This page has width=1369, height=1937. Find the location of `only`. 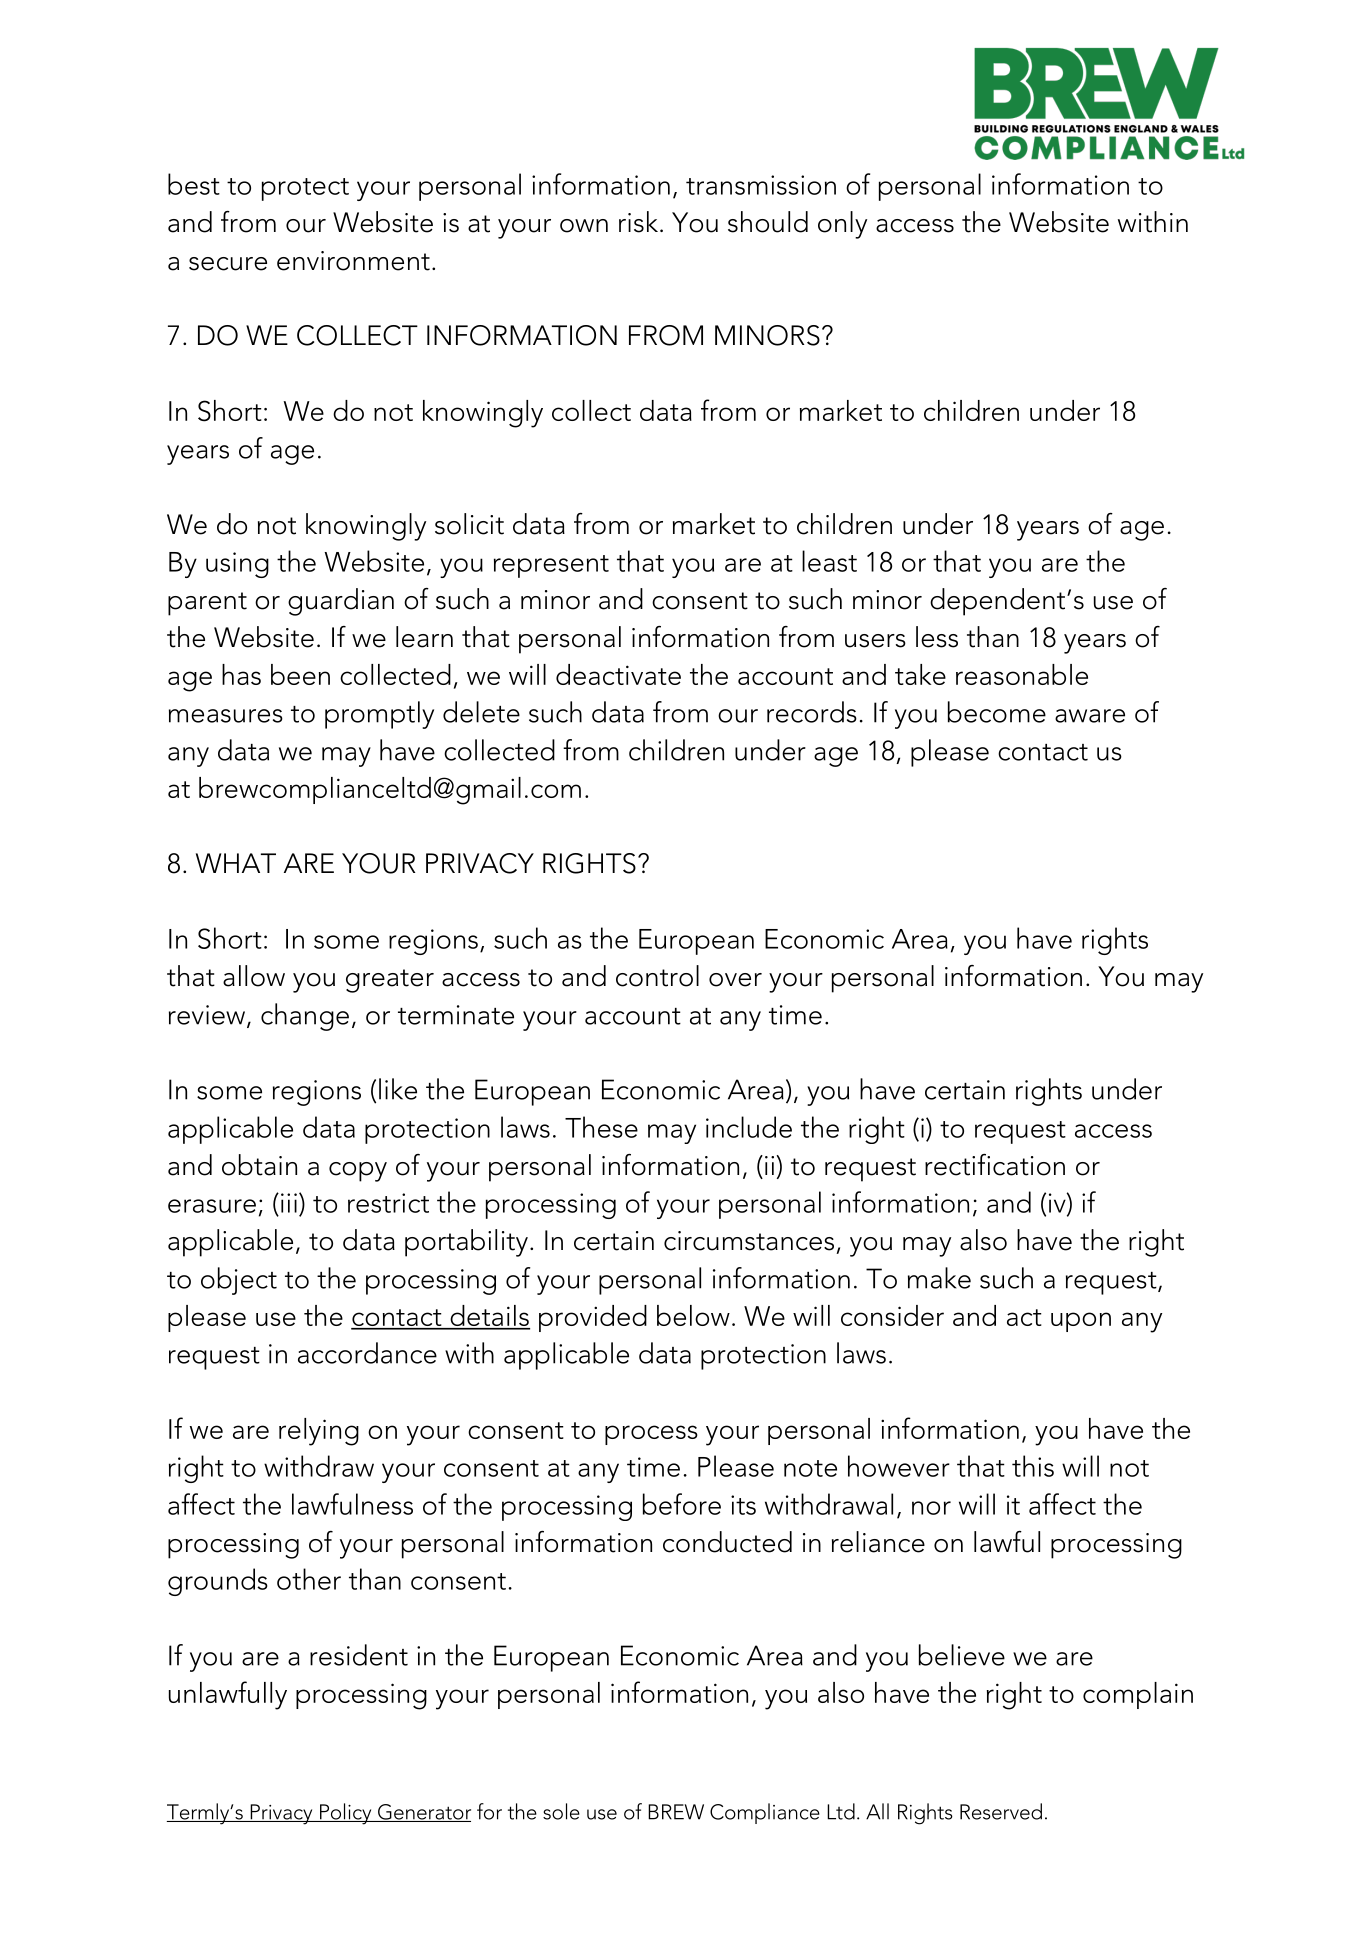

only is located at coordinates (842, 225).
